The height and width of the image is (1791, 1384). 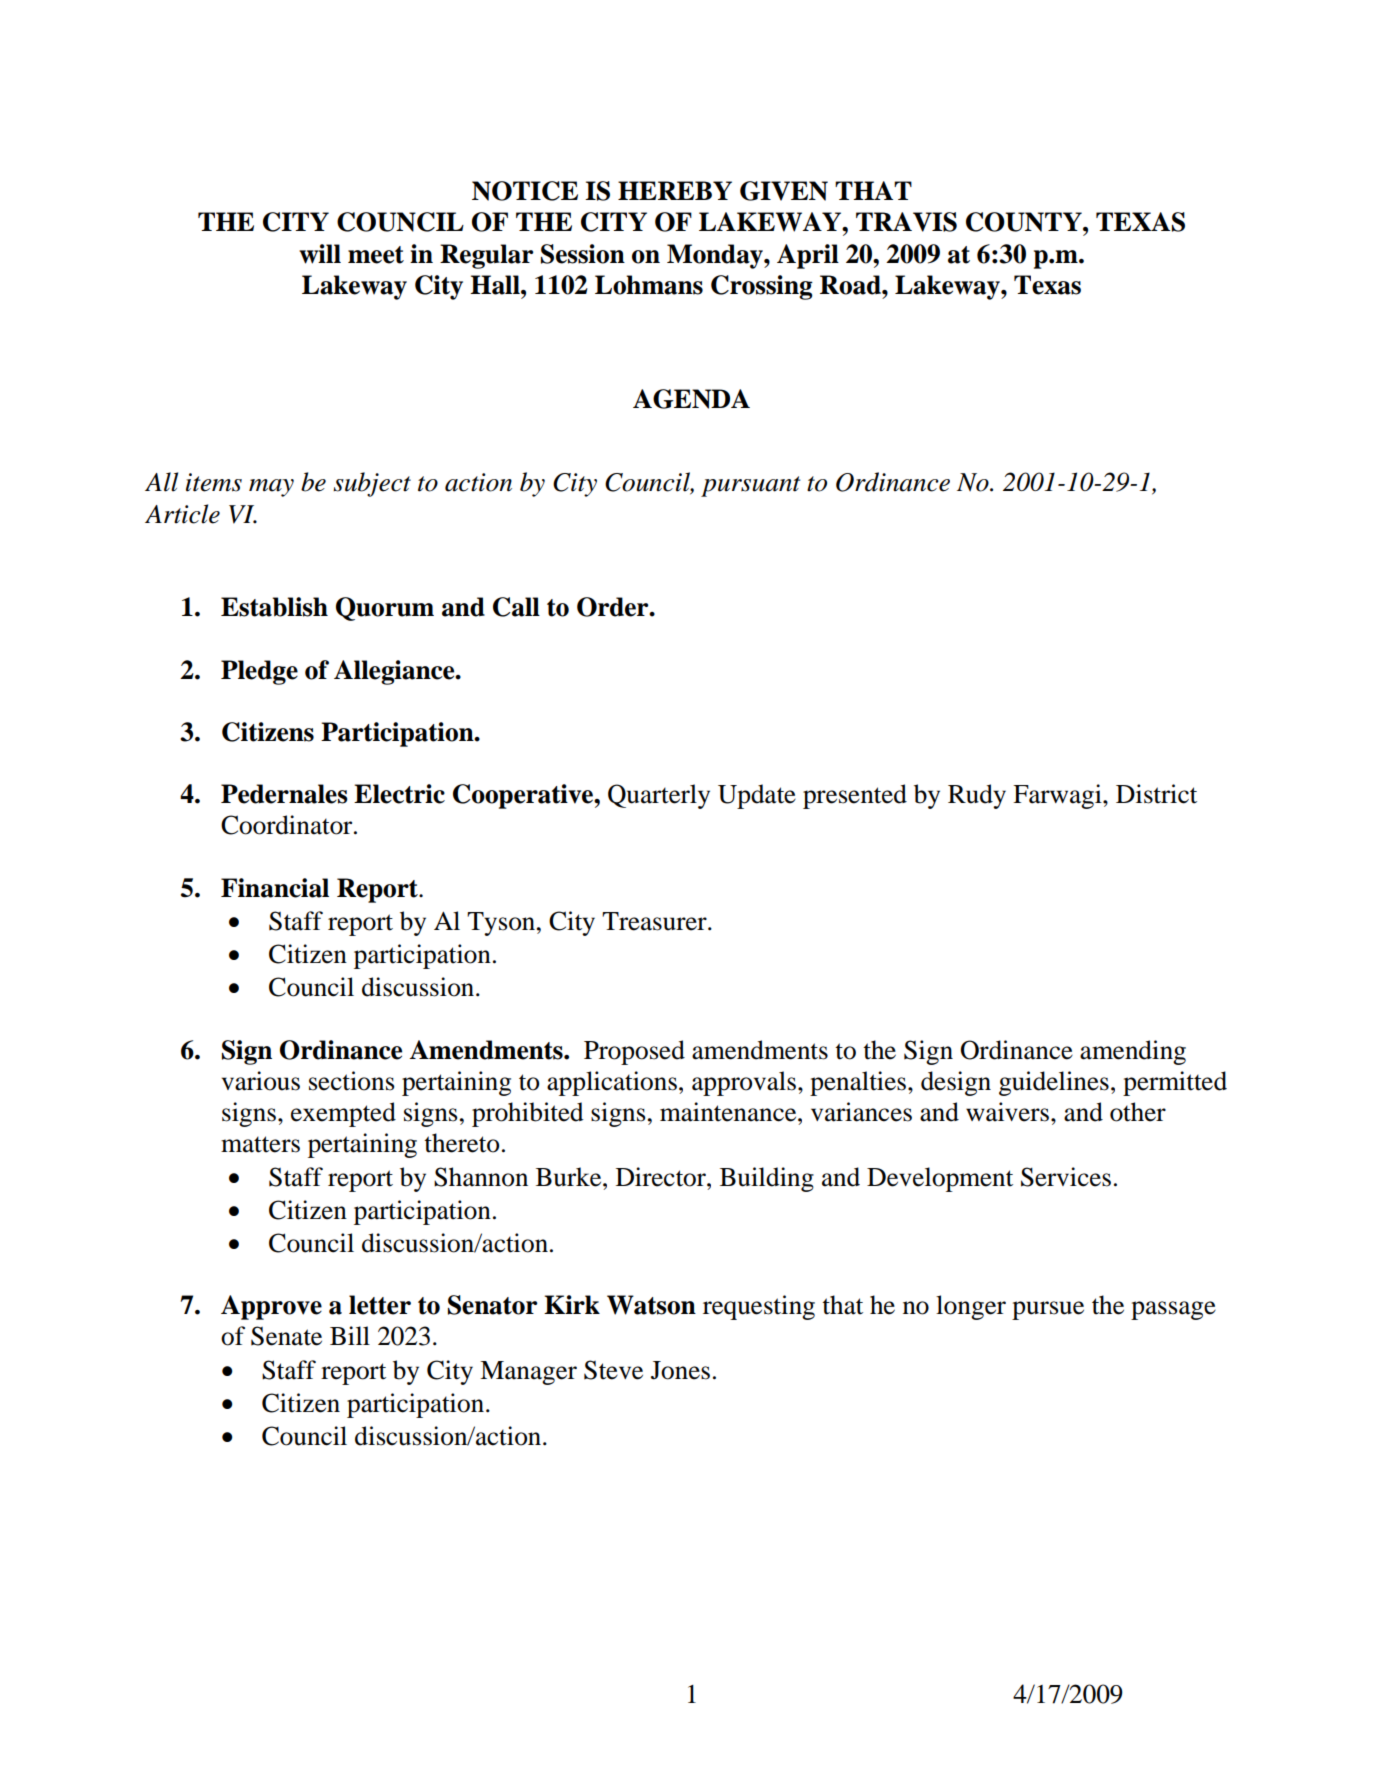 What do you see at coordinates (271, 488) in the image?
I see `may` at bounding box center [271, 488].
